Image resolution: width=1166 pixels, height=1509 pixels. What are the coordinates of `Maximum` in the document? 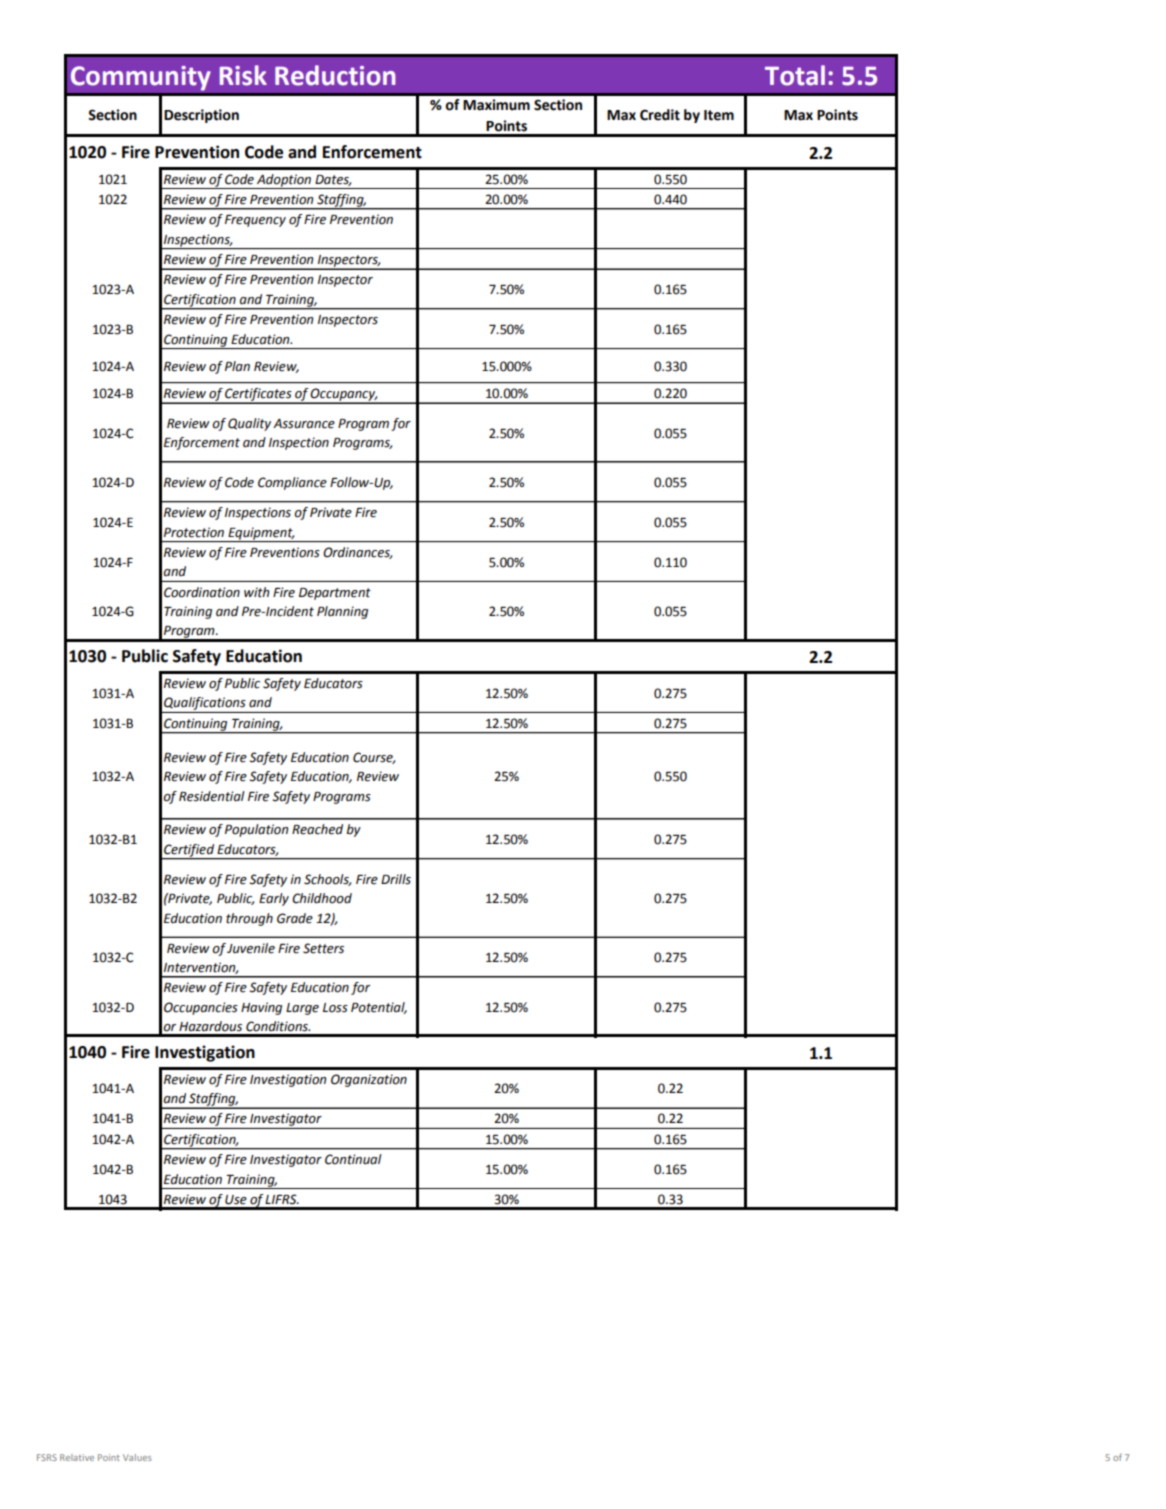 It's located at (496, 105).
